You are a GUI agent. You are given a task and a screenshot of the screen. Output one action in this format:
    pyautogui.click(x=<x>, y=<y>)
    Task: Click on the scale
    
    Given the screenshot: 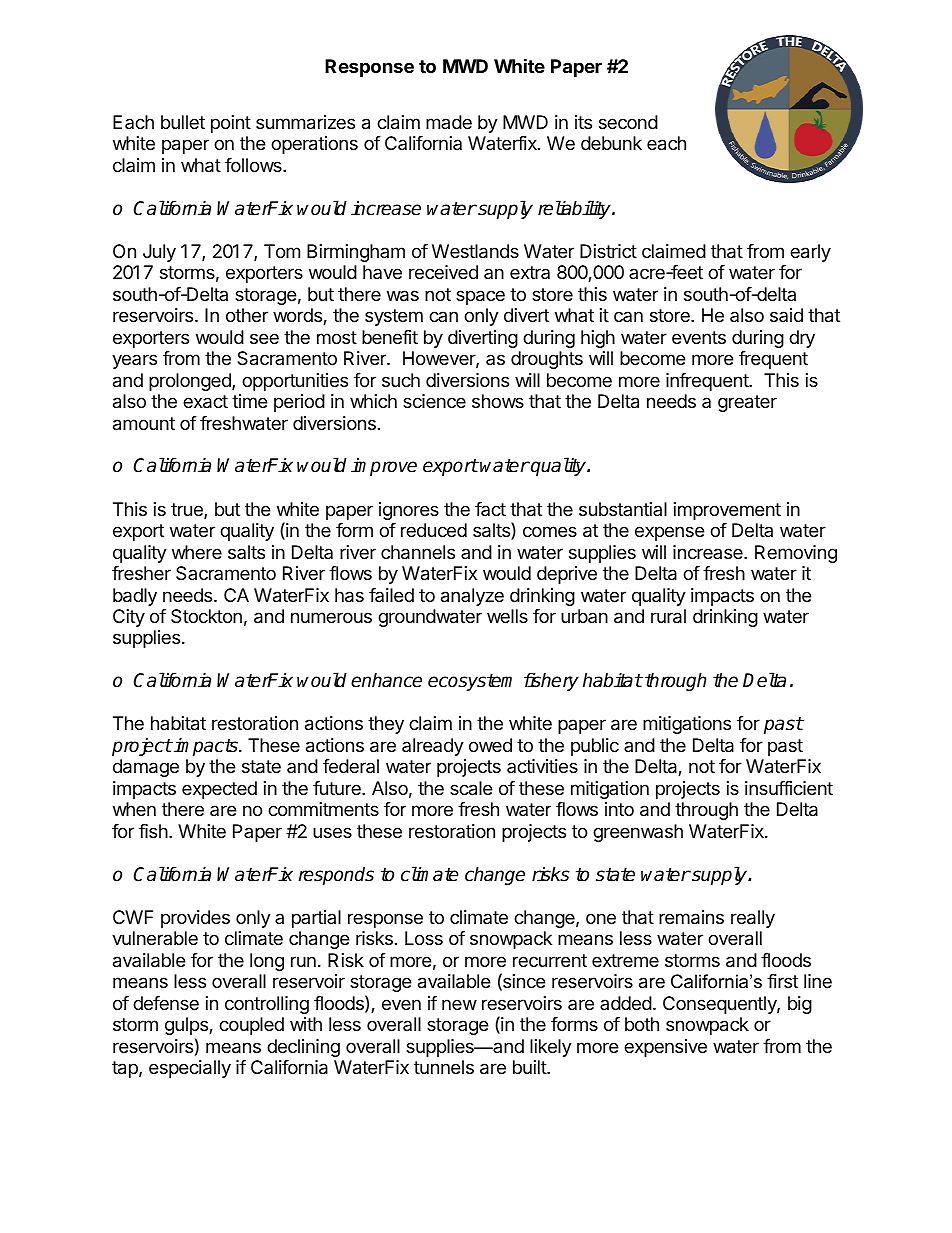 What is the action you would take?
    pyautogui.click(x=471, y=788)
